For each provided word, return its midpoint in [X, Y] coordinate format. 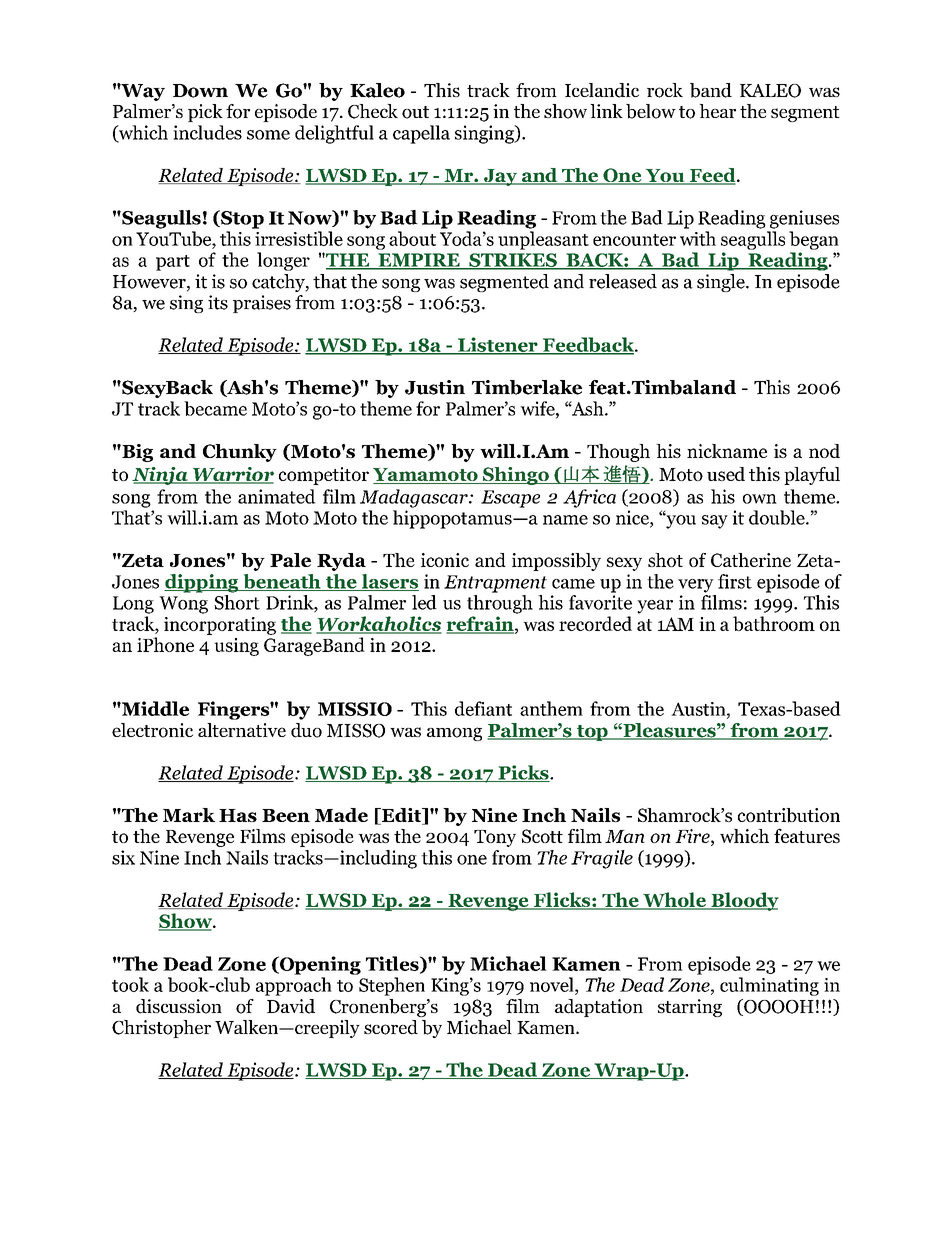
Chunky [240, 453]
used [726, 474]
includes [207, 132]
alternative [242, 730]
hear [717, 111]
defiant [483, 708]
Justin [435, 387]
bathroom [774, 623]
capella [421, 134]
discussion [179, 1006]
